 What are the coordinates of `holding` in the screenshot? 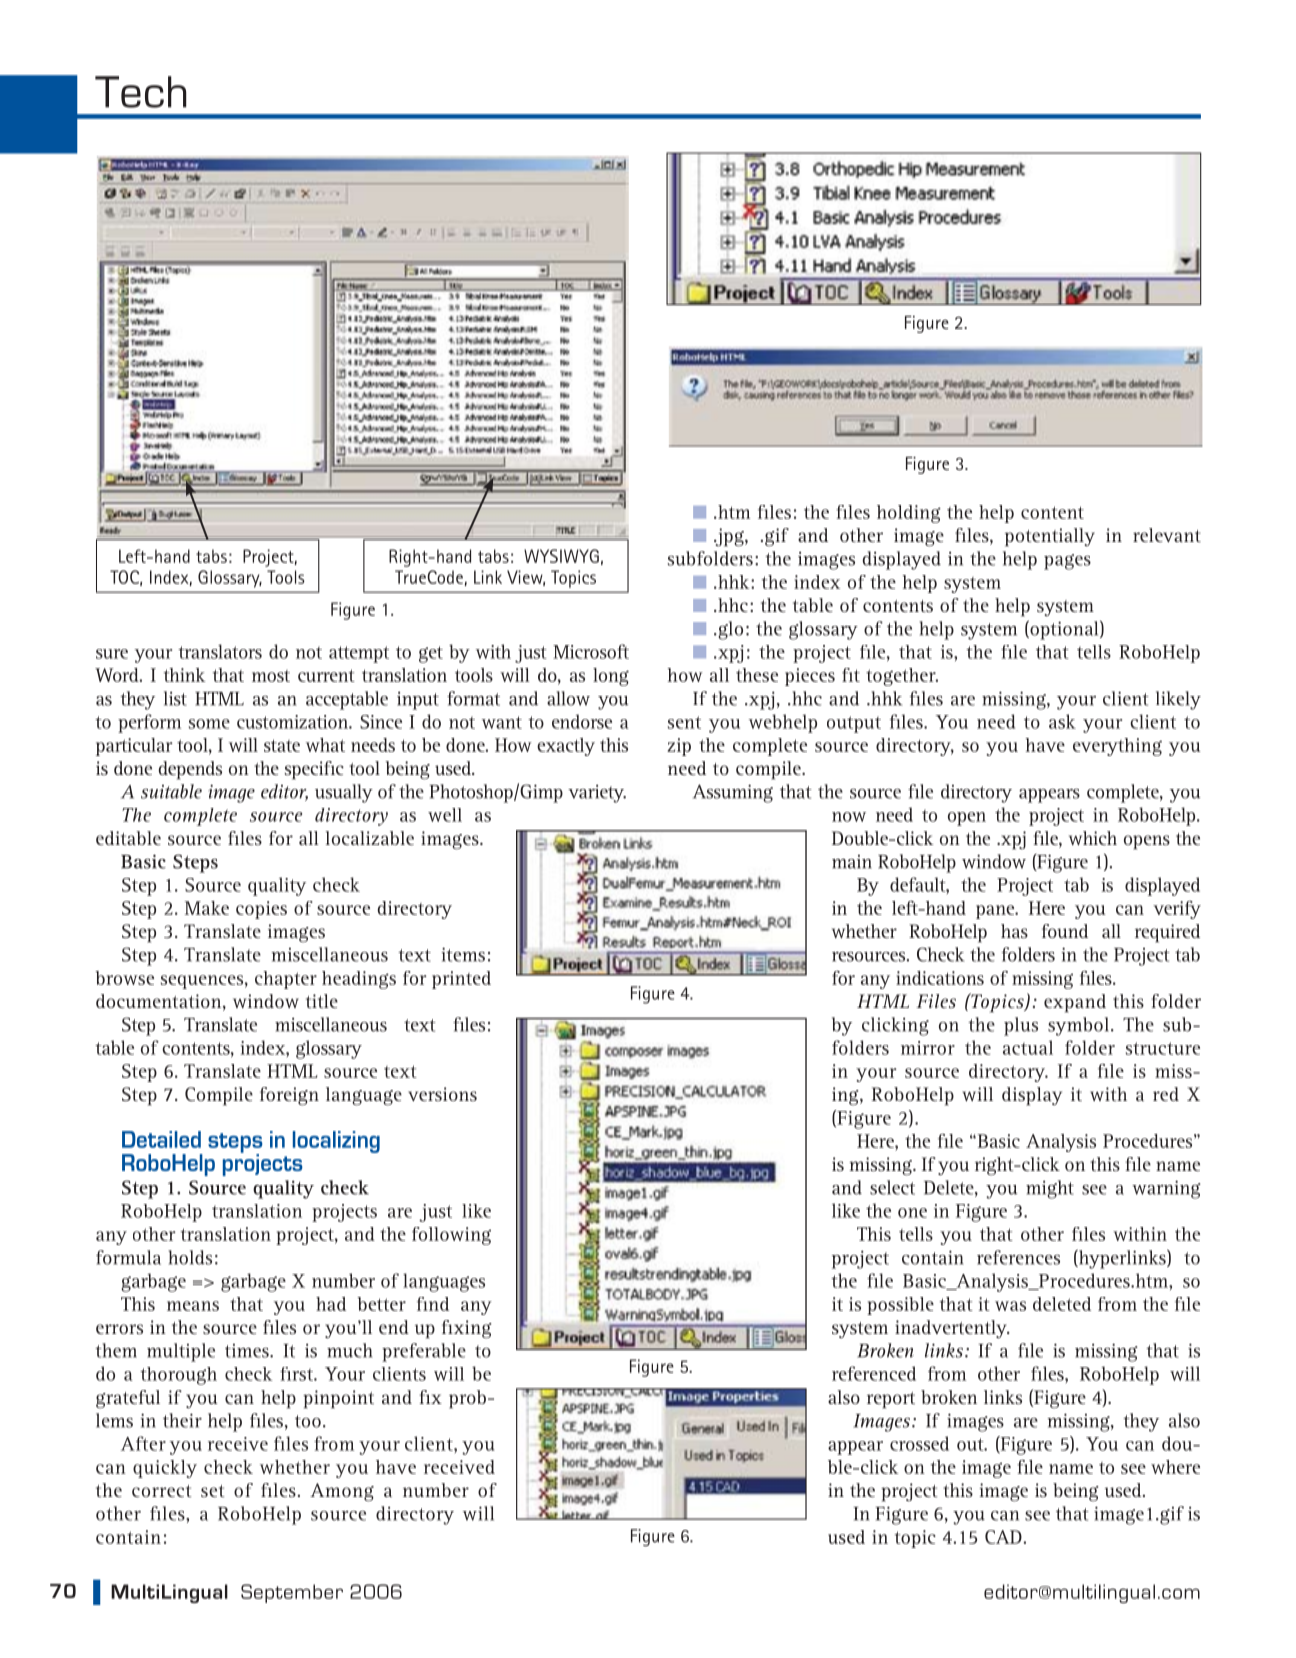 It's located at (909, 514).
